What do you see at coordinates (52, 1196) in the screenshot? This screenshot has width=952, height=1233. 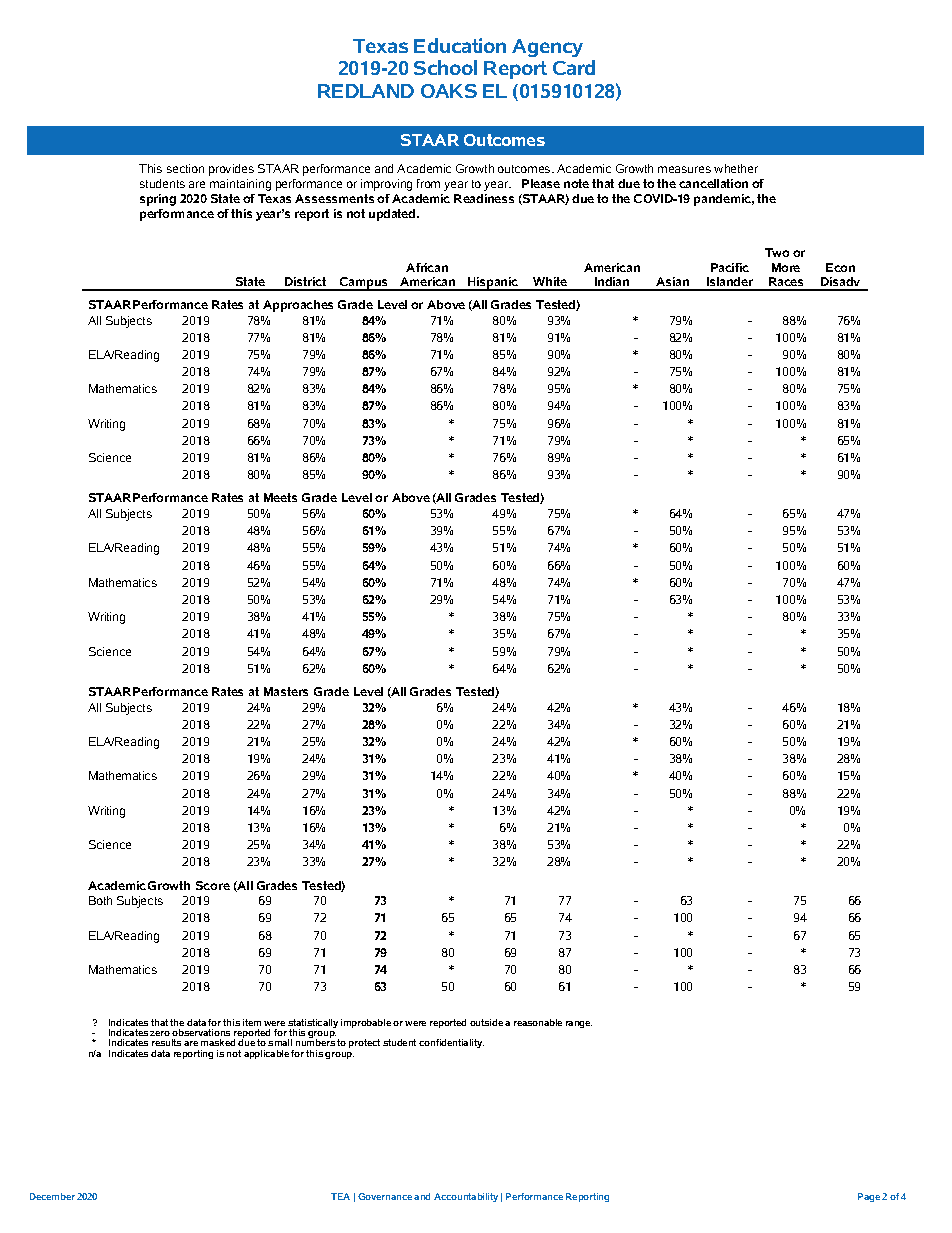 I see `December` at bounding box center [52, 1196].
